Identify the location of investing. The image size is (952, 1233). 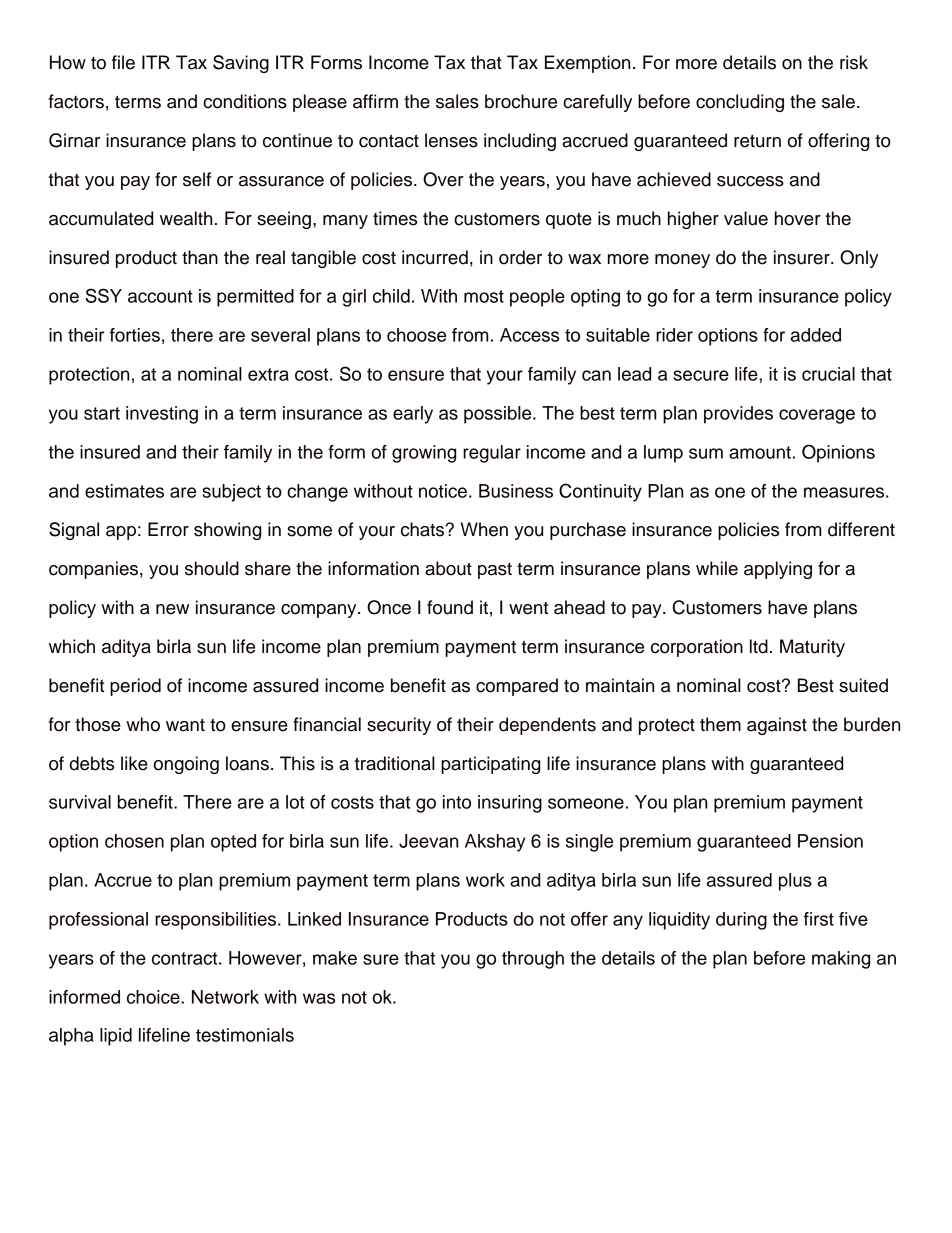
(162, 415).
